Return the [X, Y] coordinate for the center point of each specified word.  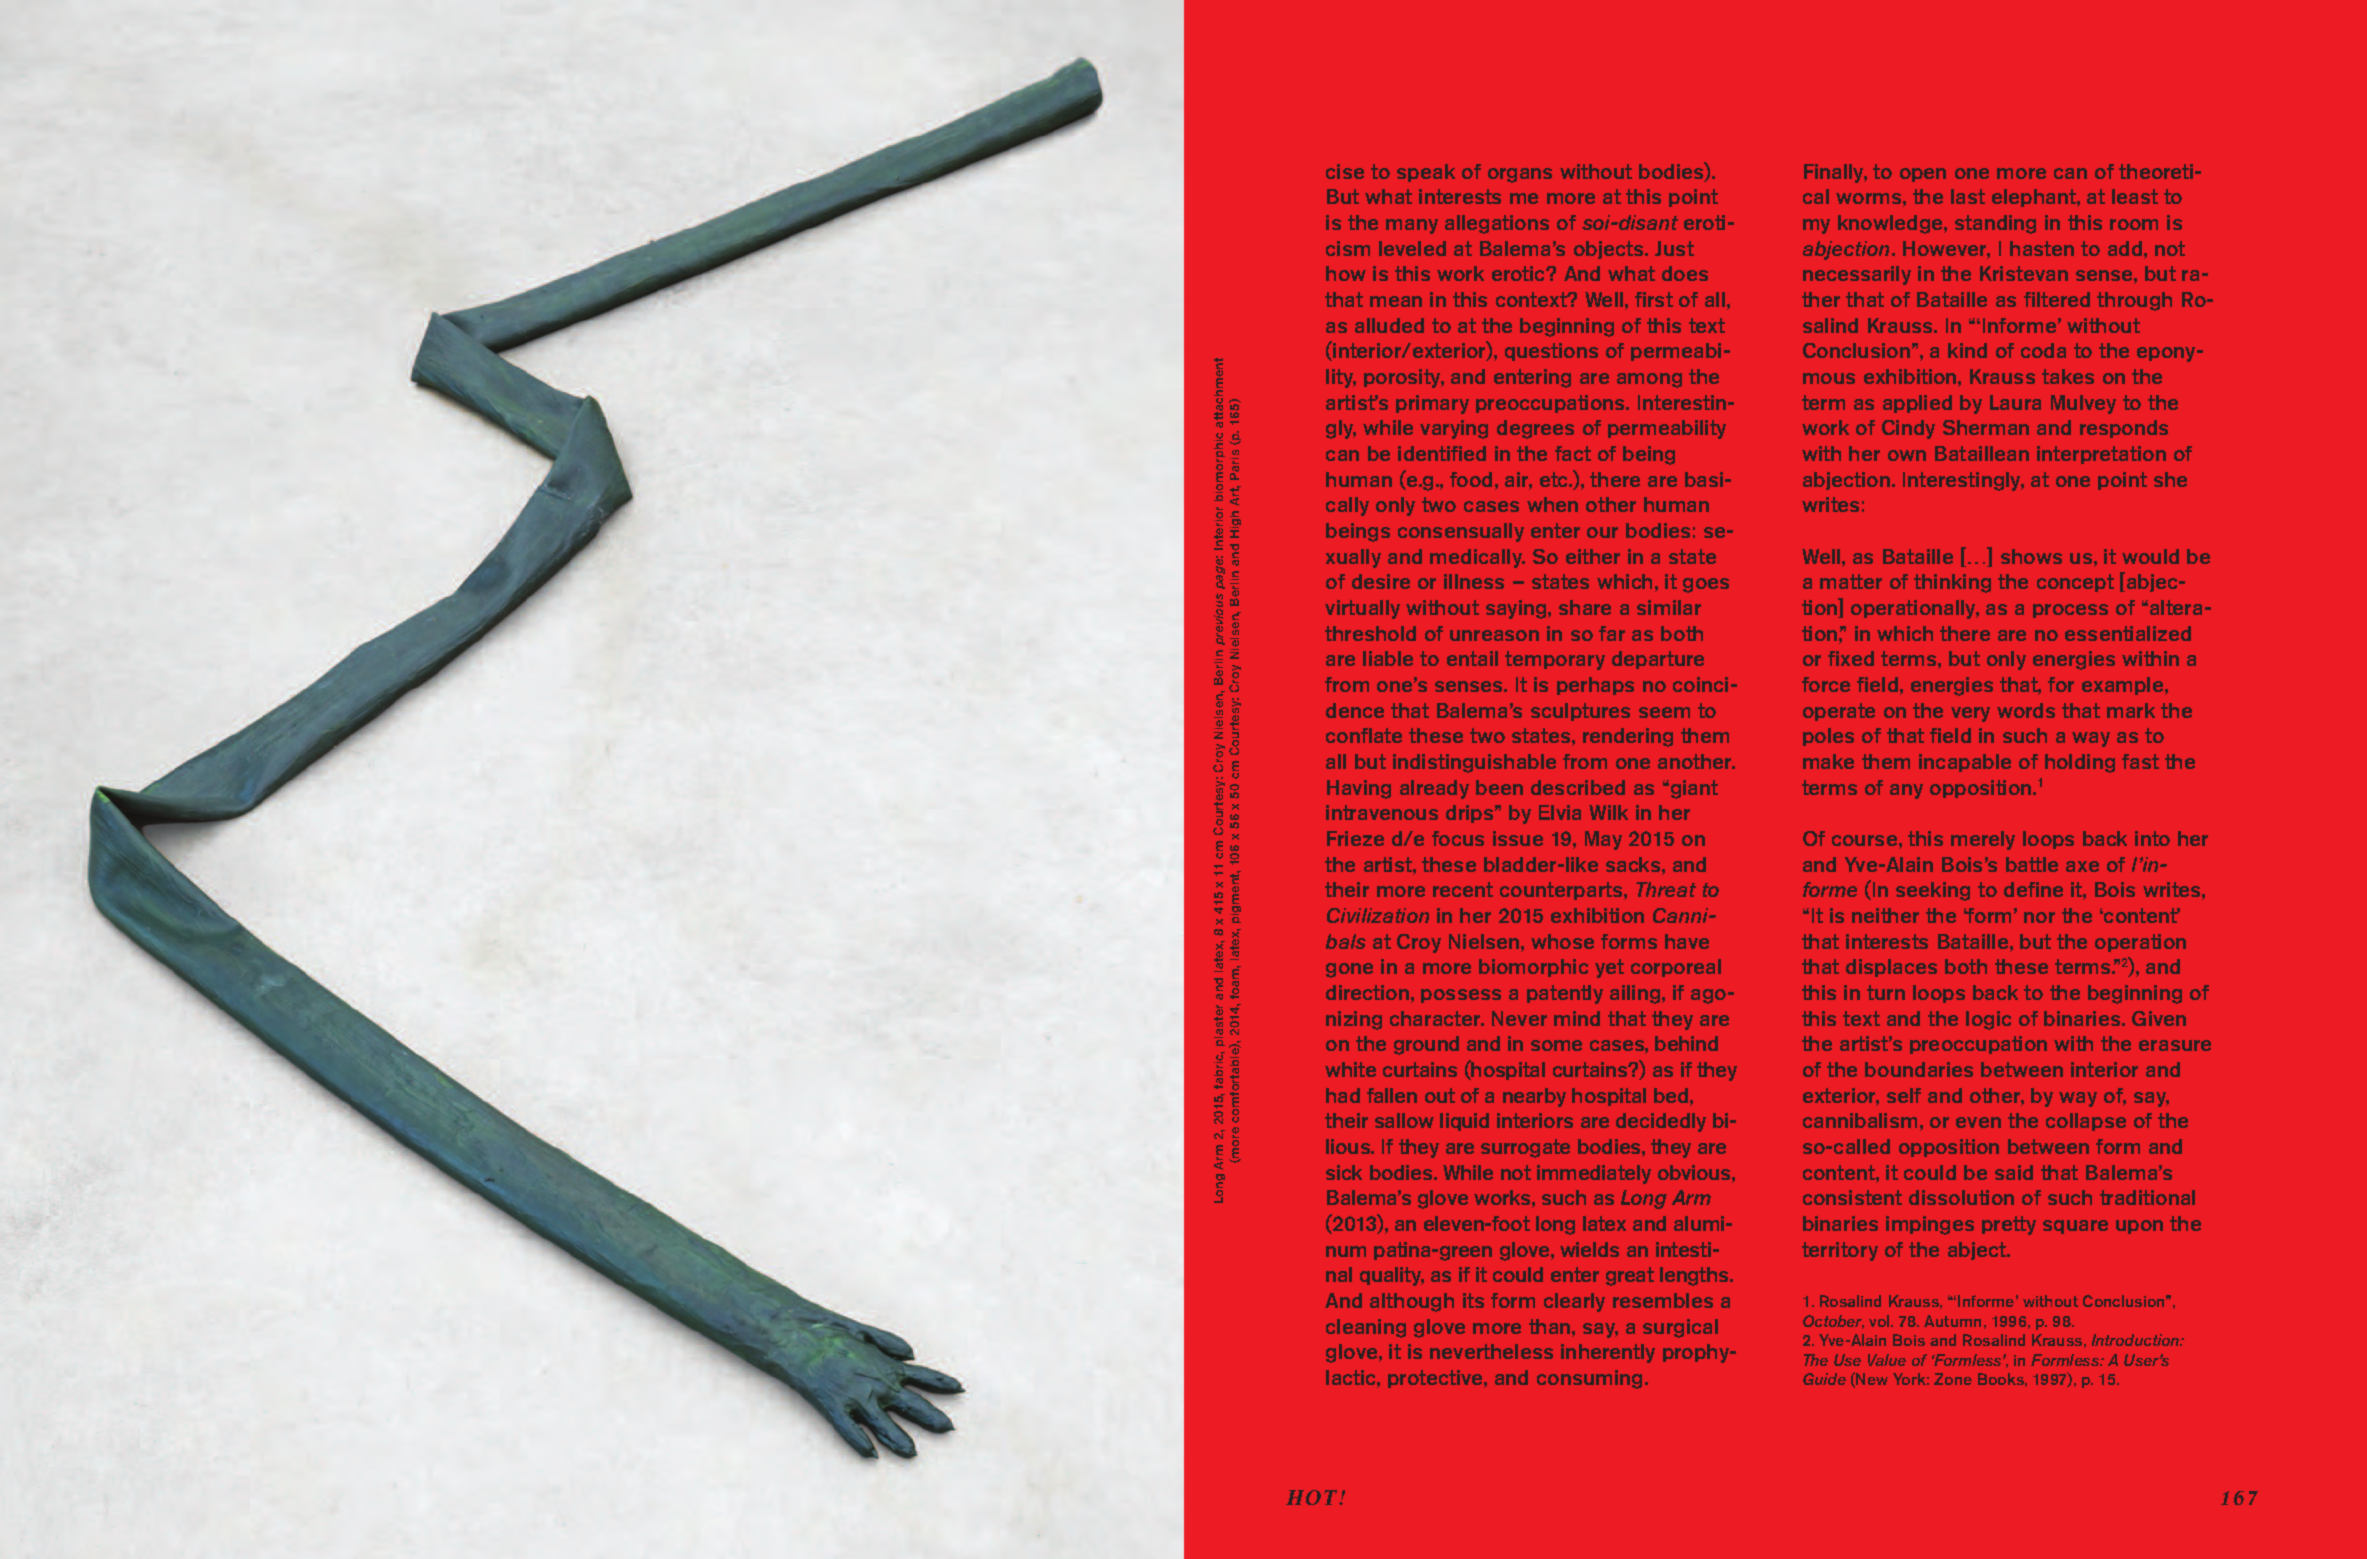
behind [1686, 1043]
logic [1988, 1020]
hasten [2042, 248]
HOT [1313, 1497]
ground [1426, 1045]
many [1412, 226]
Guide [1824, 1379]
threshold [1370, 633]
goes [1706, 585]
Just [1674, 248]
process [2070, 611]
